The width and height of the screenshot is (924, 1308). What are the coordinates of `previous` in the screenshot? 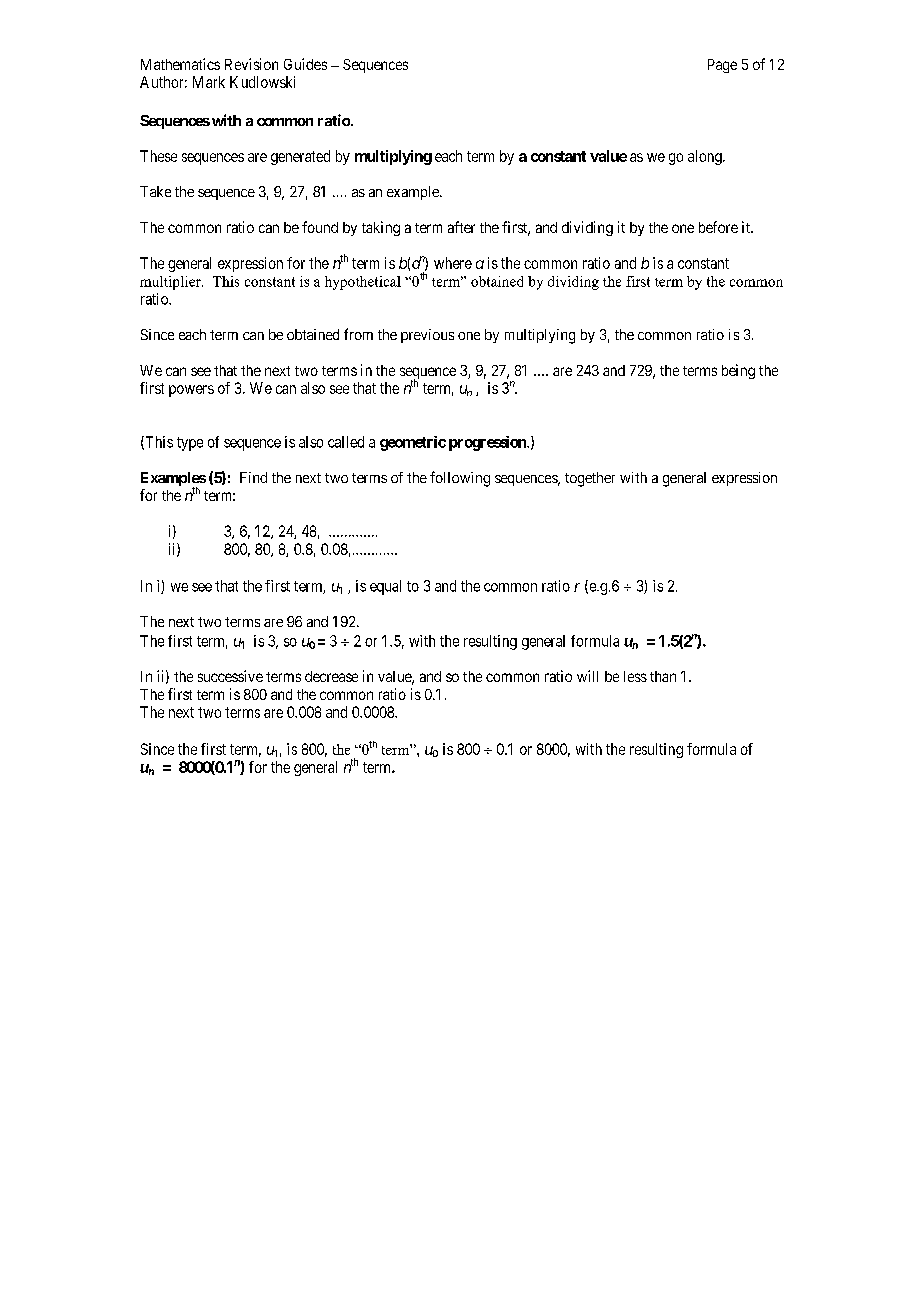 It's located at (427, 336).
